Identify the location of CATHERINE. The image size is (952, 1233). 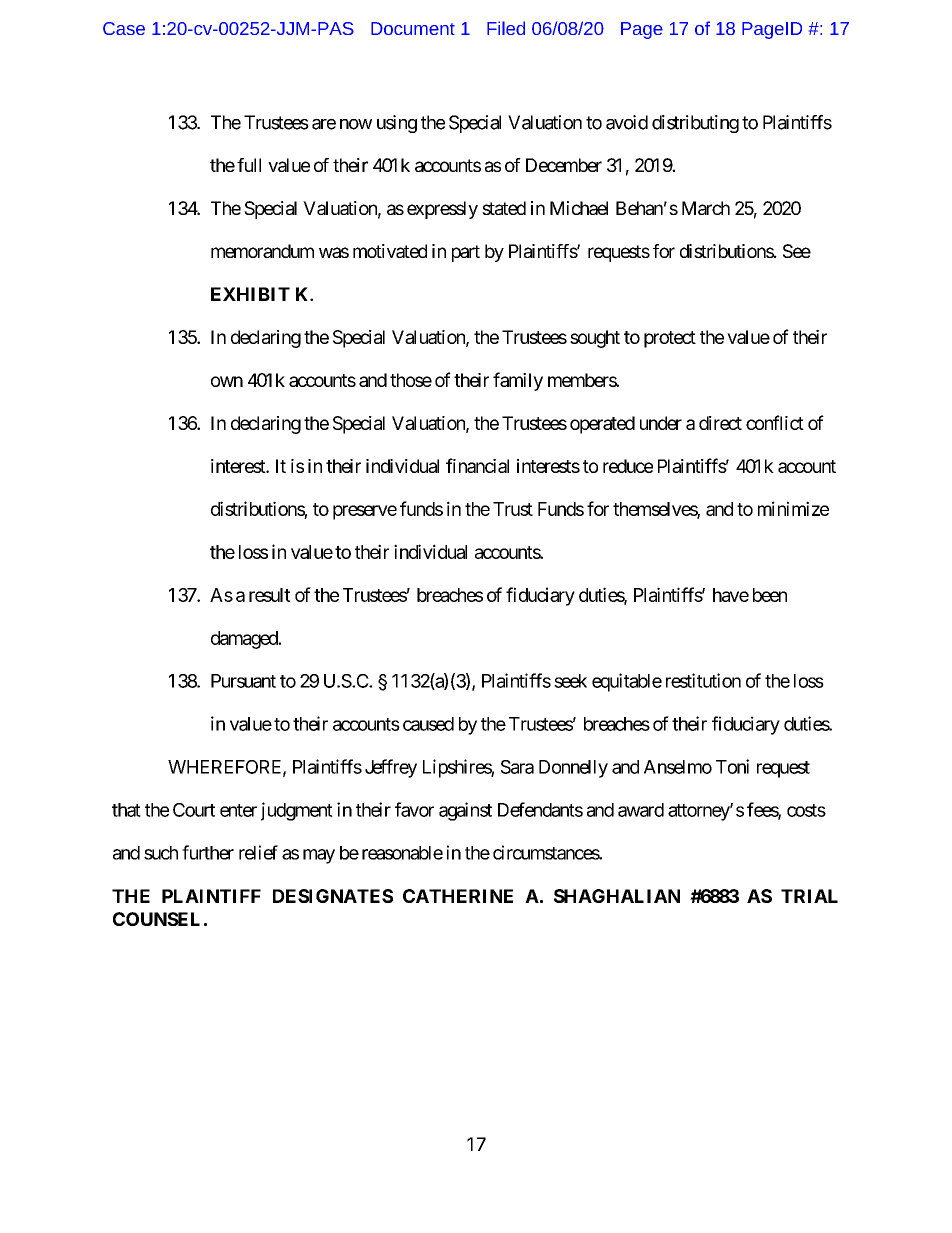
(458, 896).
